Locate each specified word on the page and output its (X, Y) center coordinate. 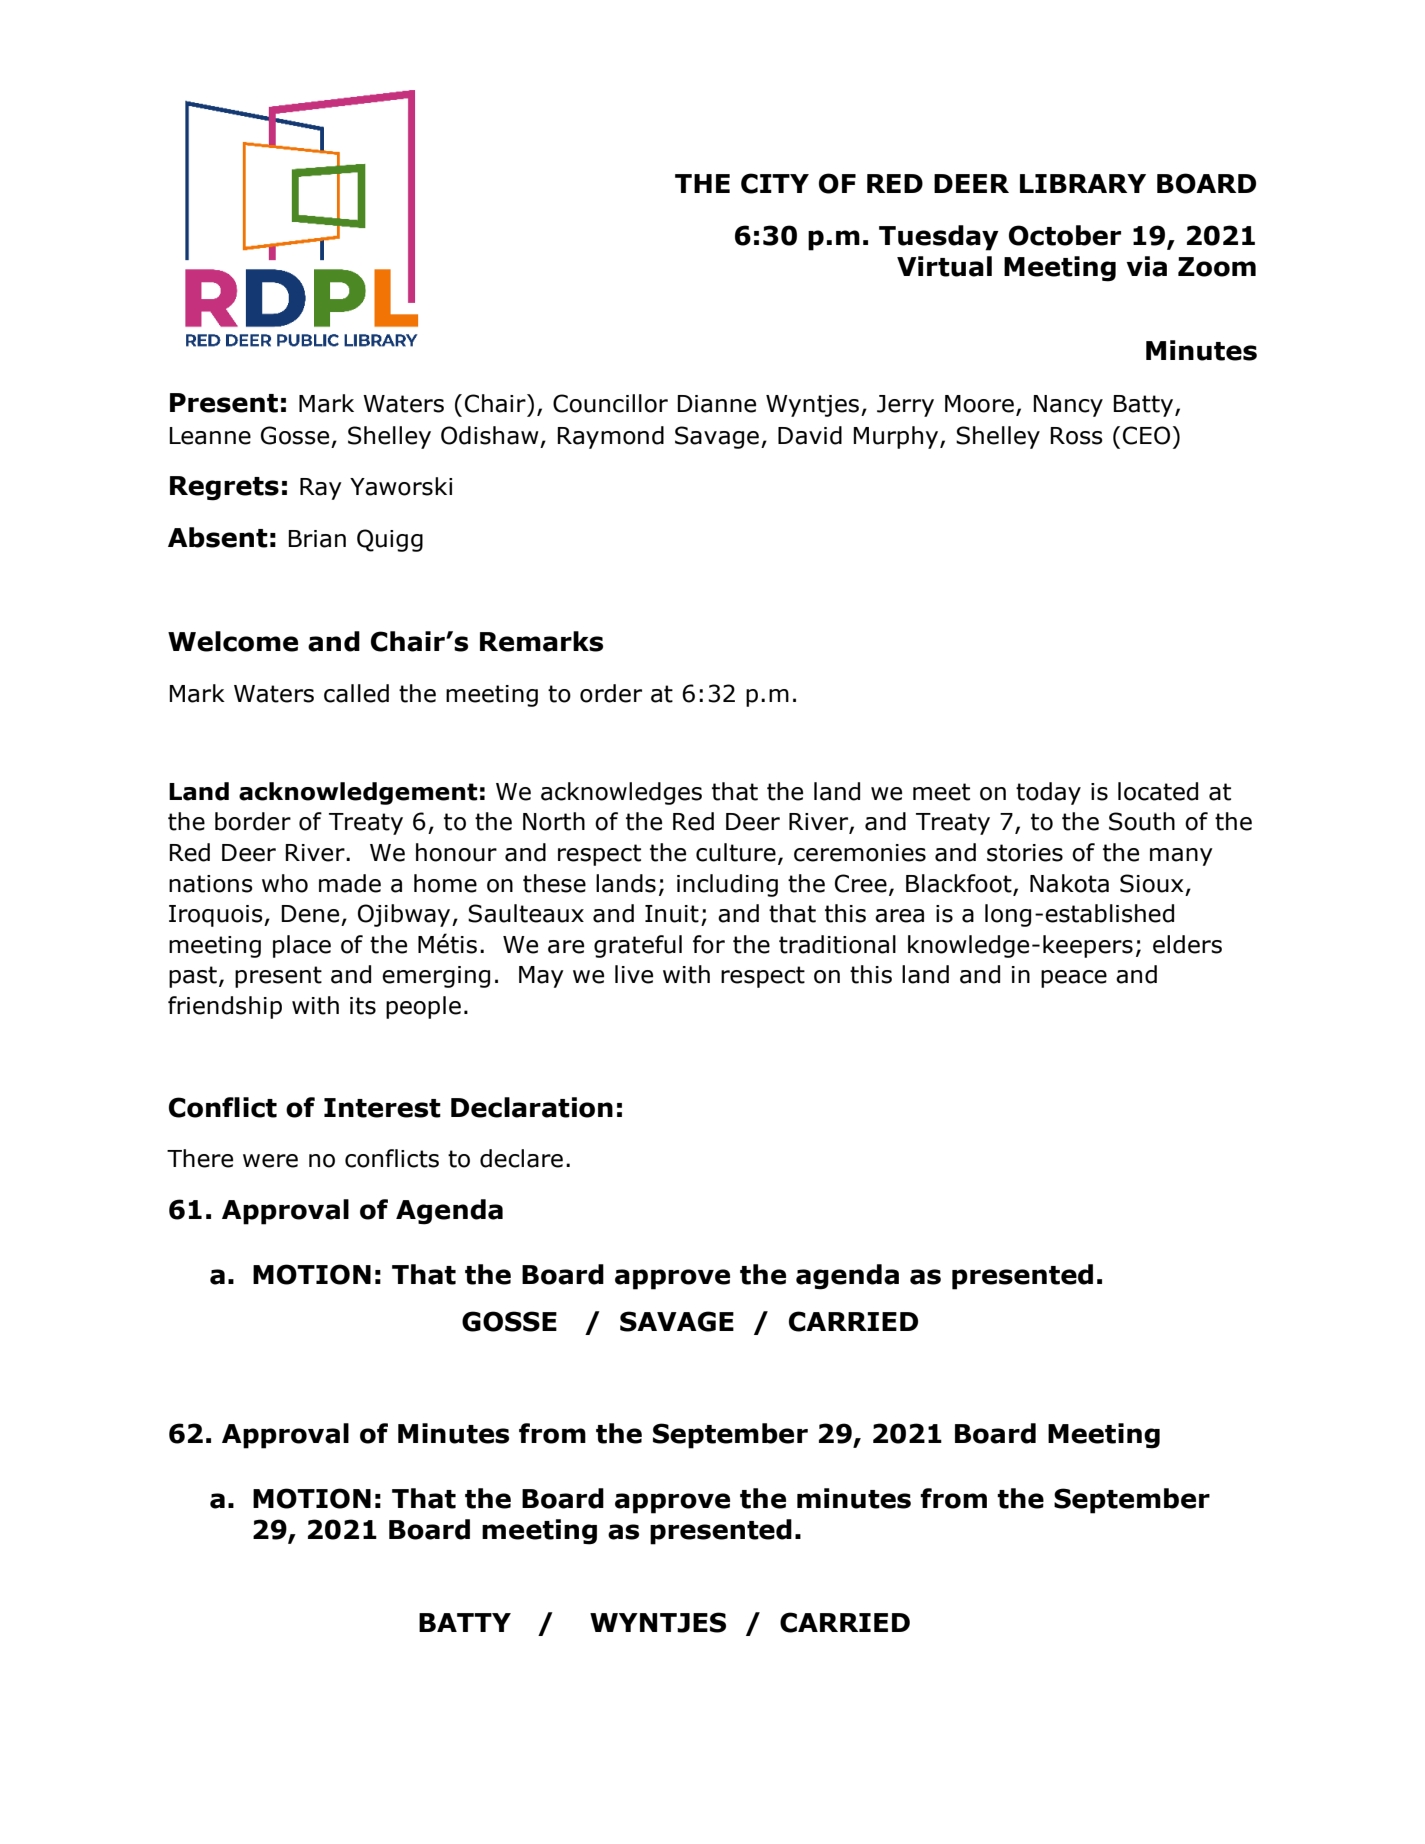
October (1065, 235)
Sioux (1151, 883)
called (356, 693)
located (1158, 791)
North (554, 821)
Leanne (210, 436)
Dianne (716, 404)
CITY (775, 183)
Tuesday (939, 238)
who (285, 883)
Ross (1076, 436)
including (727, 885)
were (270, 1161)
